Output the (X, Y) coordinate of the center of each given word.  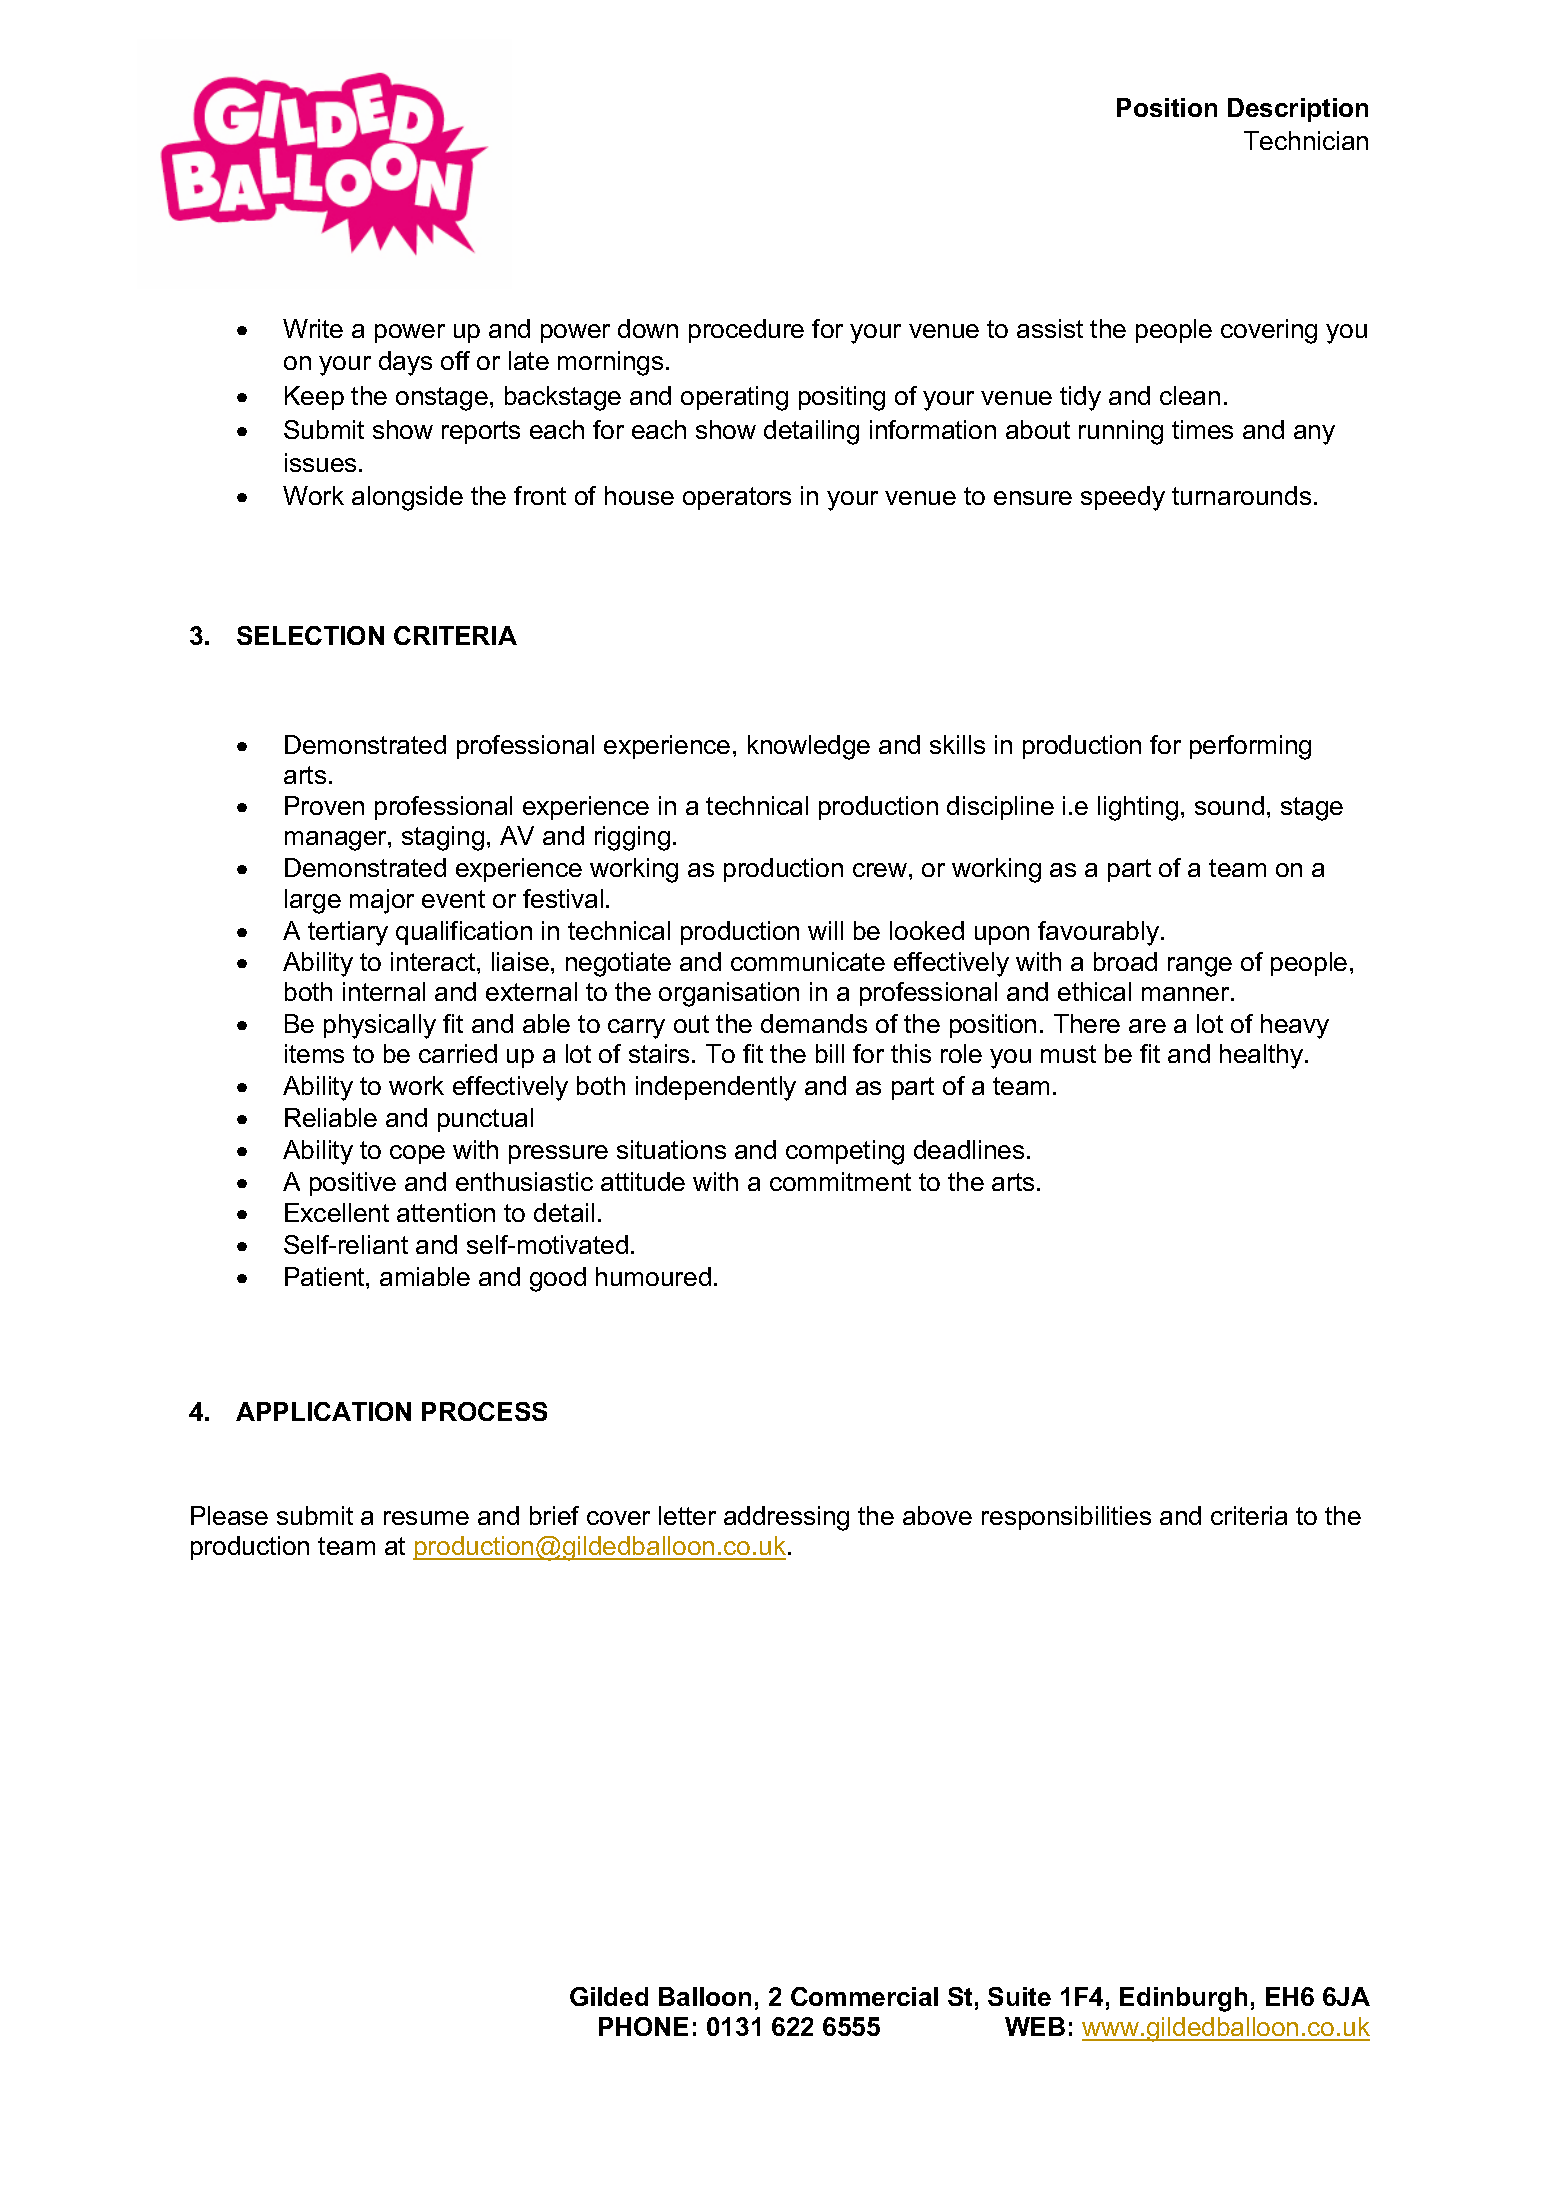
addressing (786, 1518)
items (314, 1053)
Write (313, 328)
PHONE (643, 2026)
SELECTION (310, 635)
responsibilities (1066, 1518)
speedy (1123, 498)
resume (426, 1518)
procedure (746, 331)
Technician (1306, 140)
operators (737, 498)
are (1147, 1026)
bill (830, 1053)
